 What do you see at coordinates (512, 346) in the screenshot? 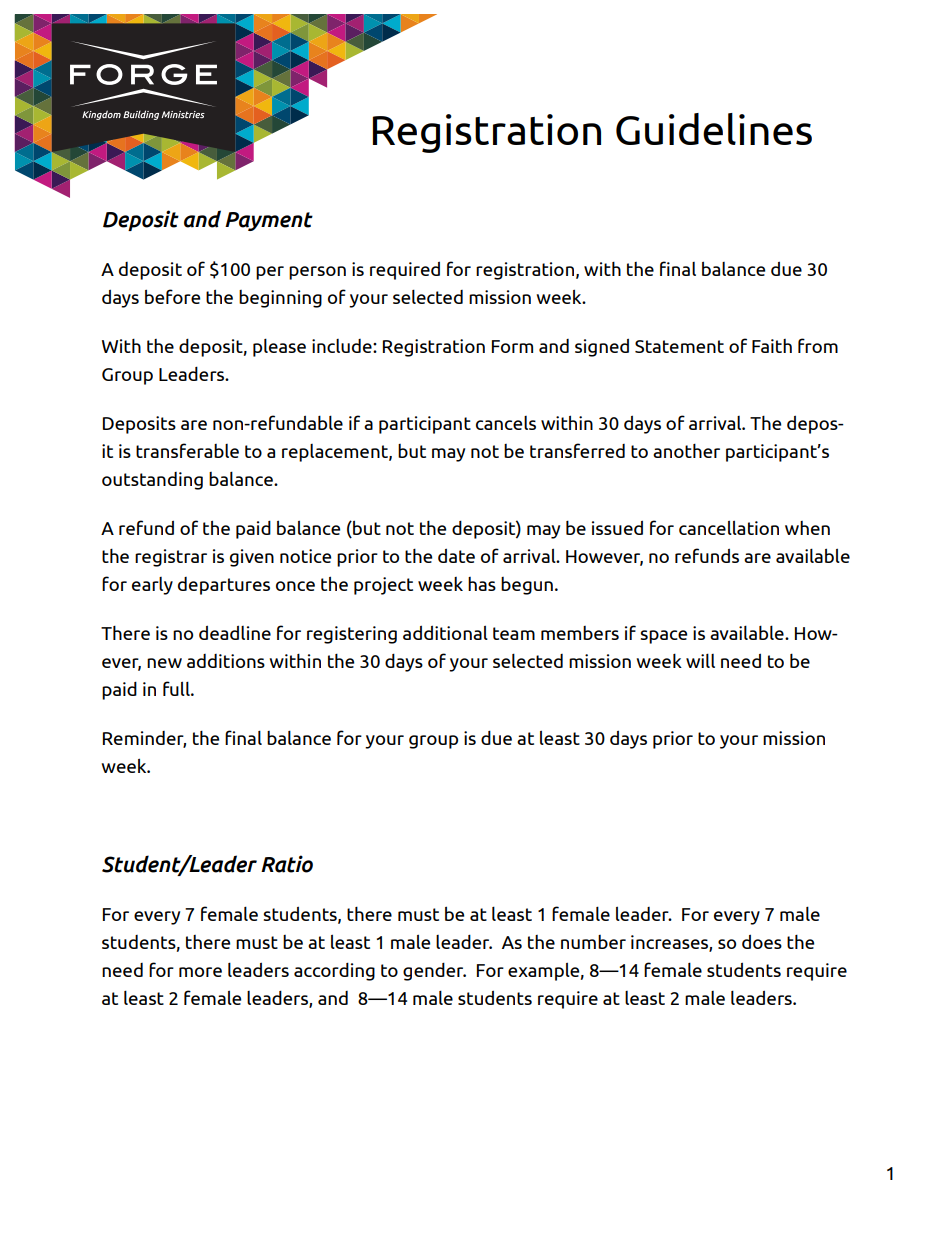
I see `Form` at bounding box center [512, 346].
